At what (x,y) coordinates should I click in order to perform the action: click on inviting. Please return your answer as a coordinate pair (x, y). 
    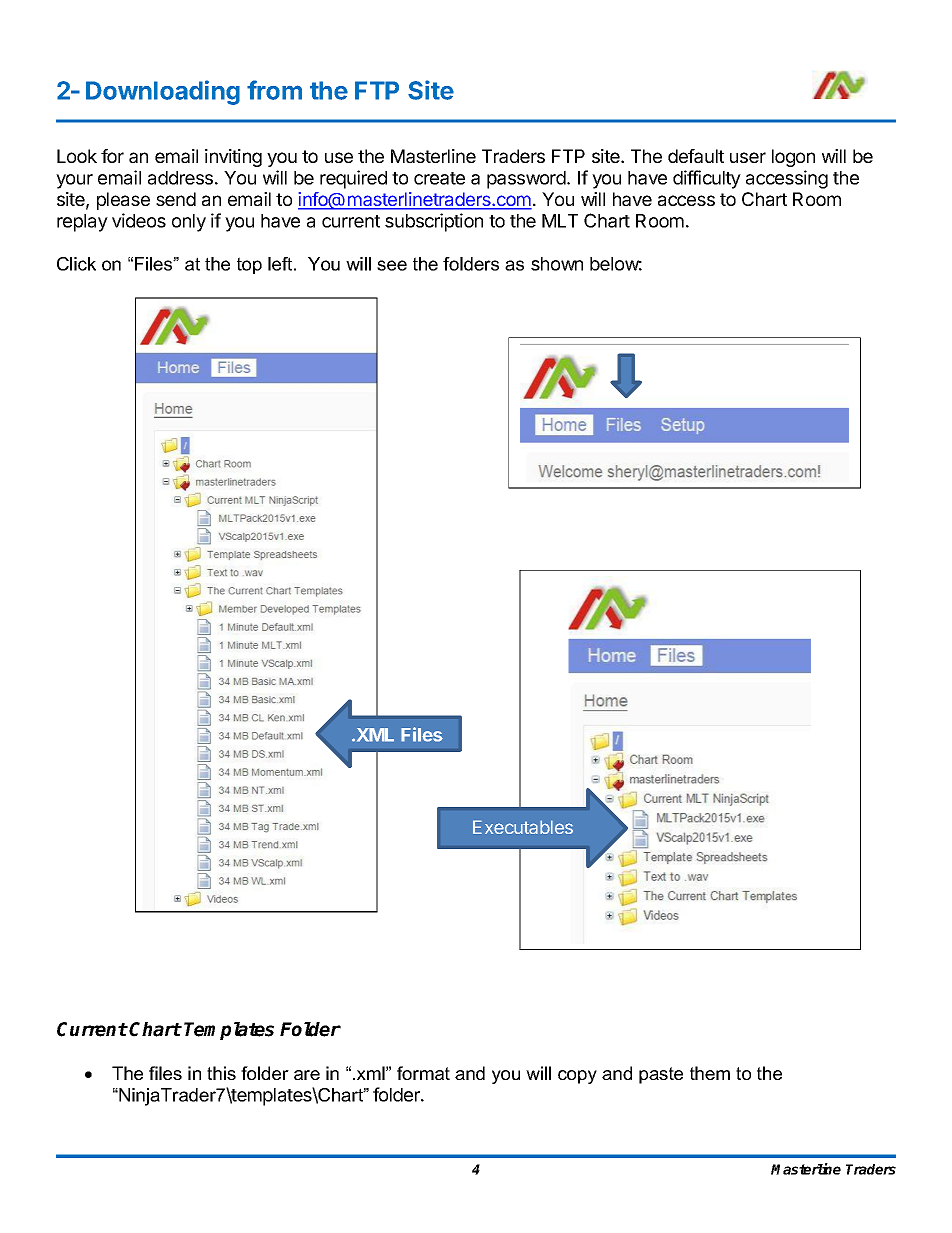
    Looking at the image, I should click on (233, 158).
